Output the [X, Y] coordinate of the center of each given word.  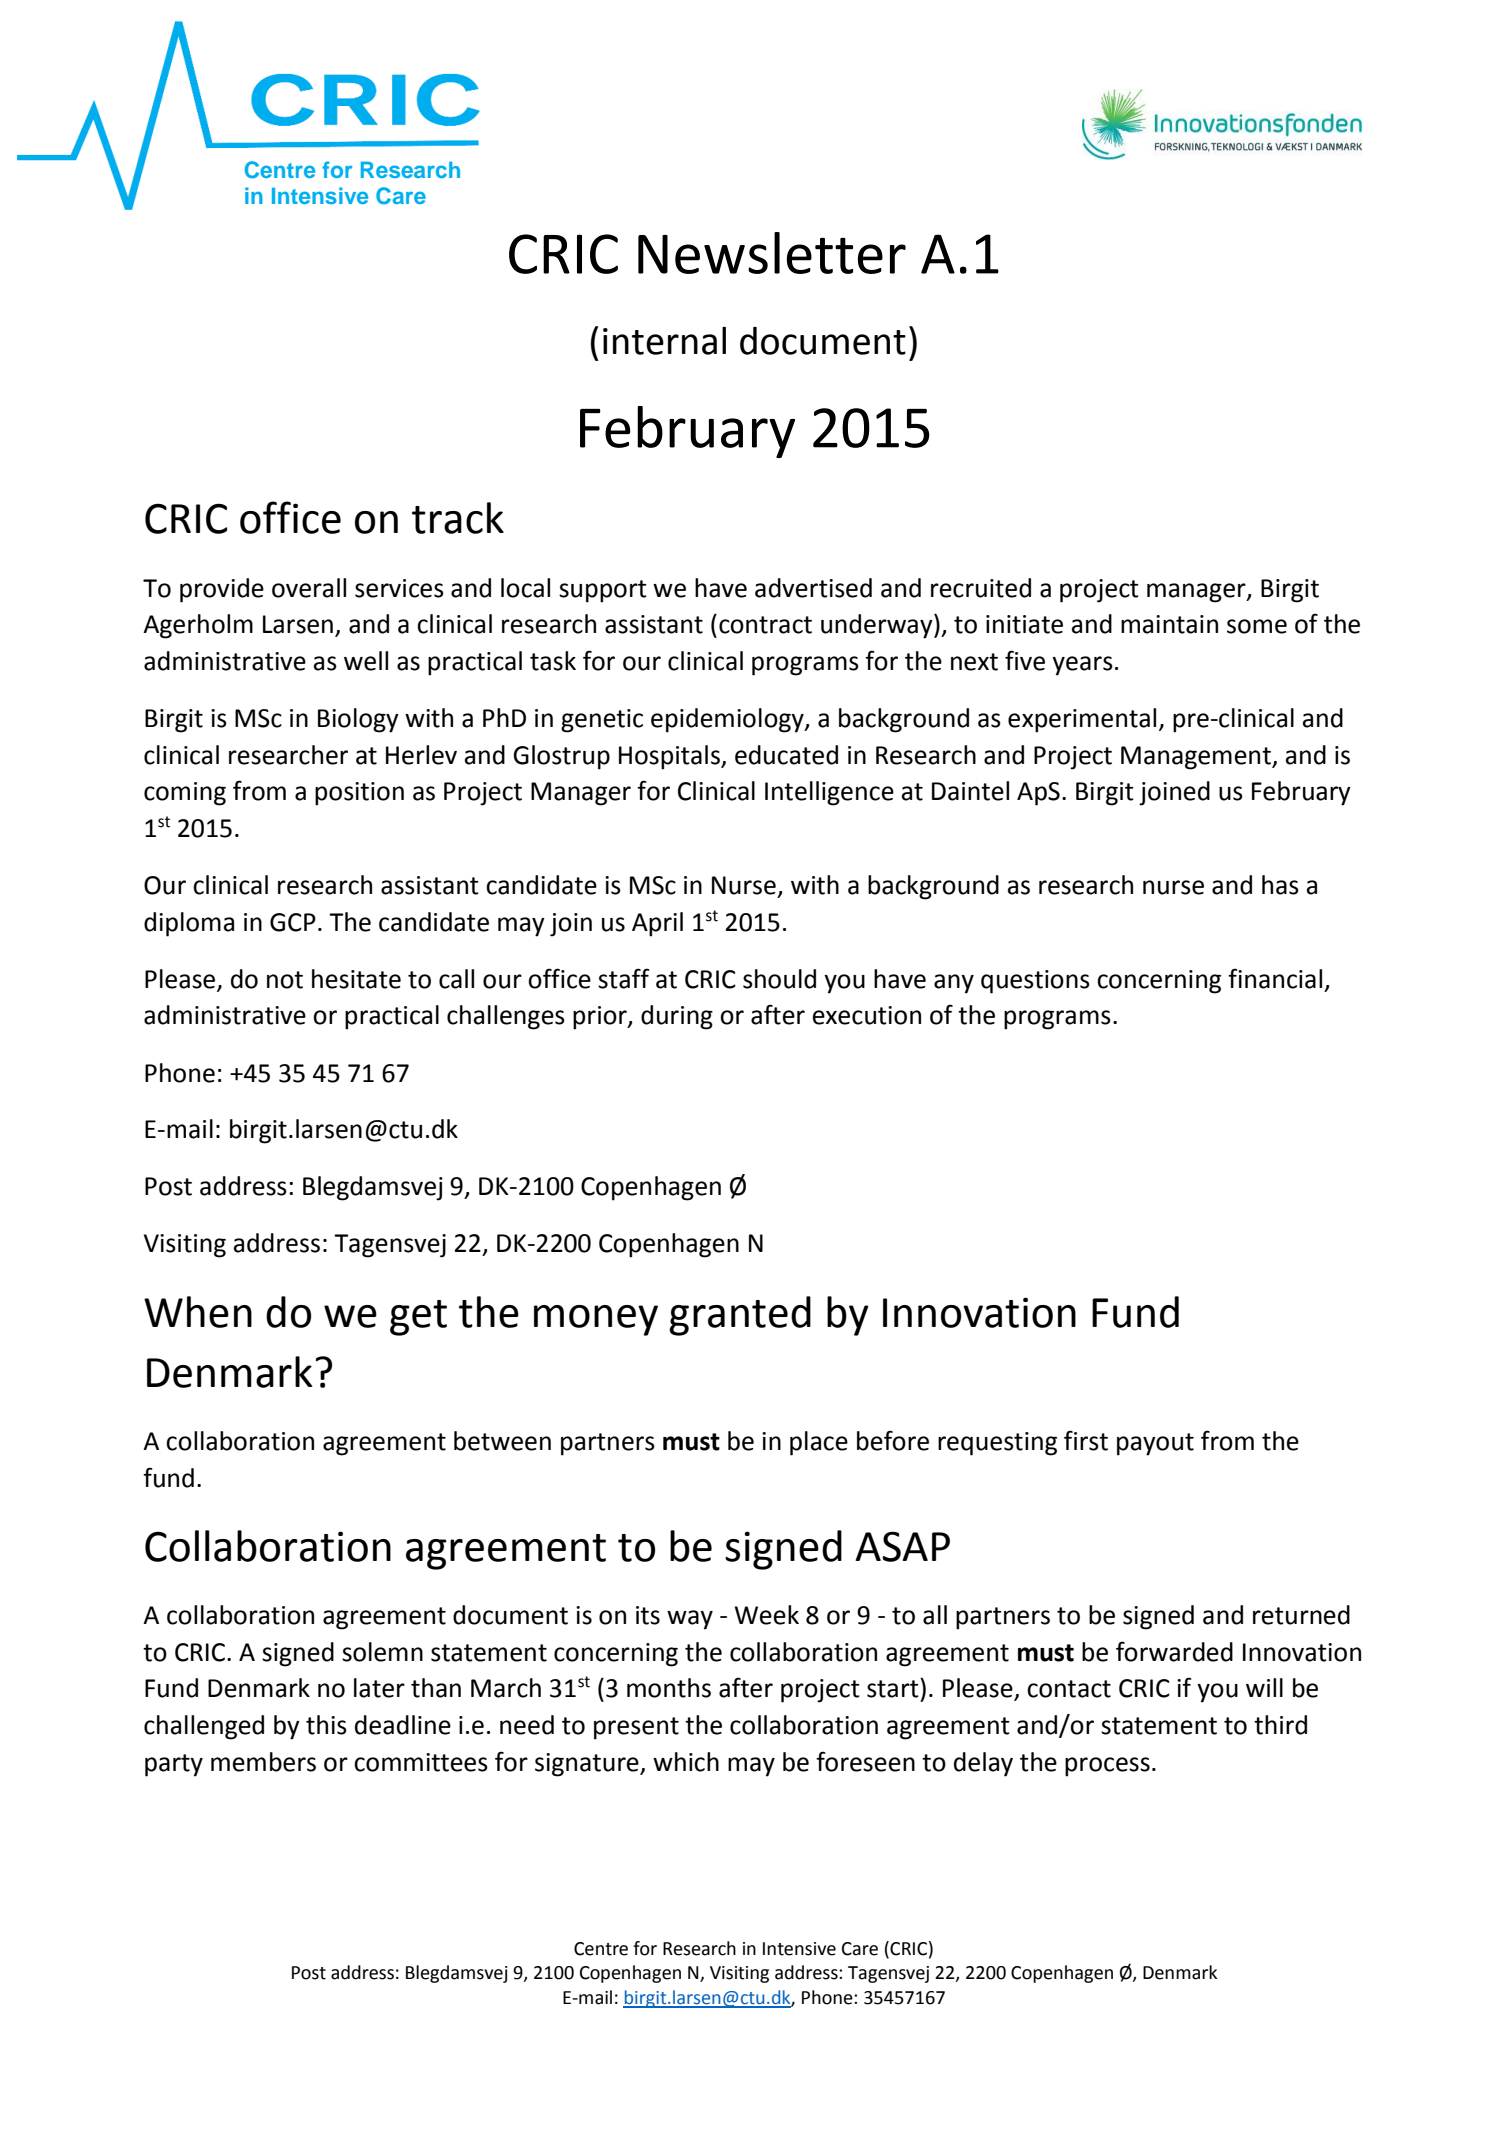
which [686, 1762]
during [677, 1017]
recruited [981, 588]
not [285, 980]
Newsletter [772, 253]
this [326, 1725]
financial [1275, 978]
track [458, 518]
